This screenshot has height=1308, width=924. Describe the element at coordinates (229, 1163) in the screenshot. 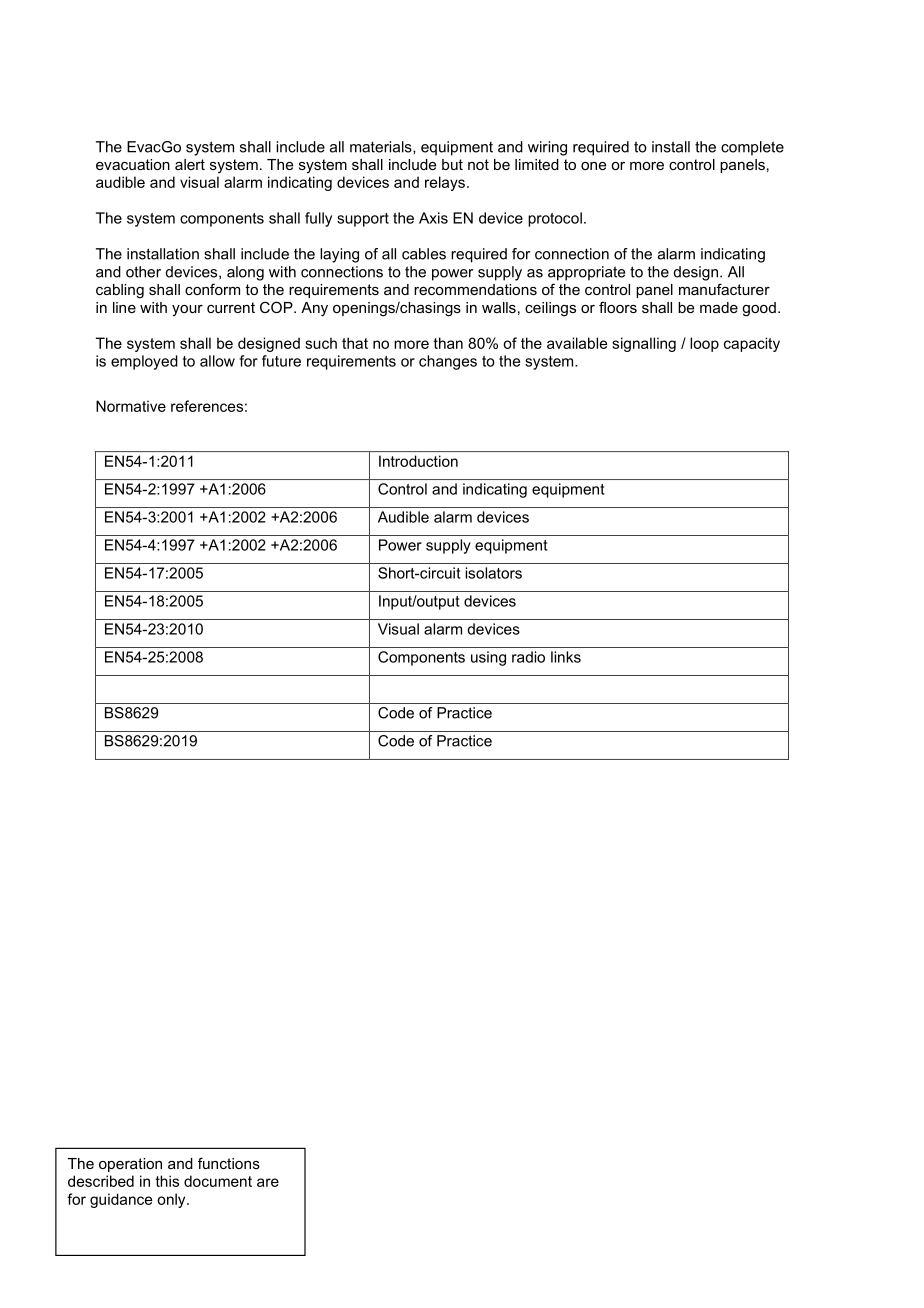

I see `functions` at that location.
